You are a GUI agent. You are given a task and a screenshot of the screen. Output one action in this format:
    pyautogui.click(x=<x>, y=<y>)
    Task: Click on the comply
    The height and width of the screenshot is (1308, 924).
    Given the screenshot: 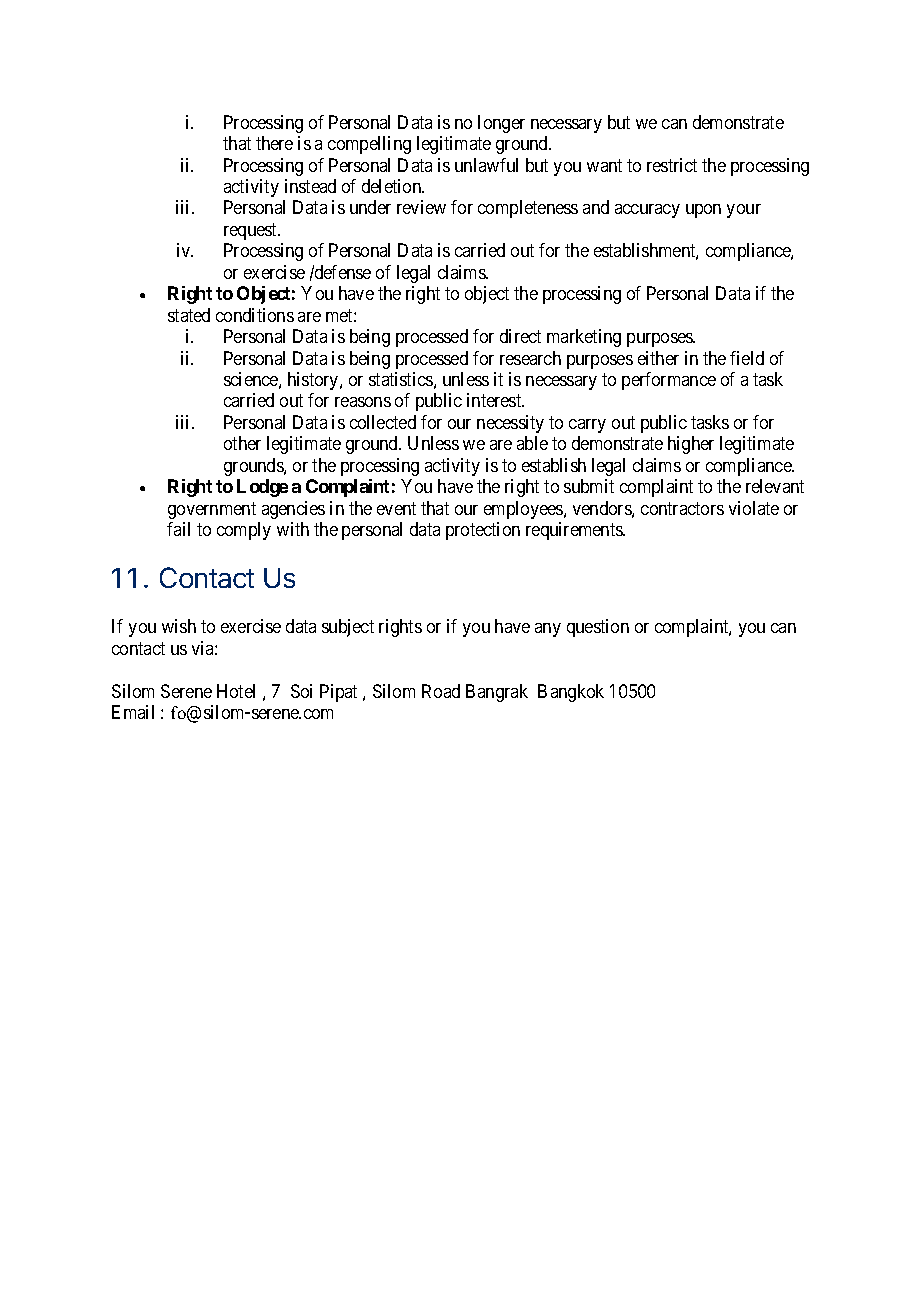 What is the action you would take?
    pyautogui.click(x=244, y=531)
